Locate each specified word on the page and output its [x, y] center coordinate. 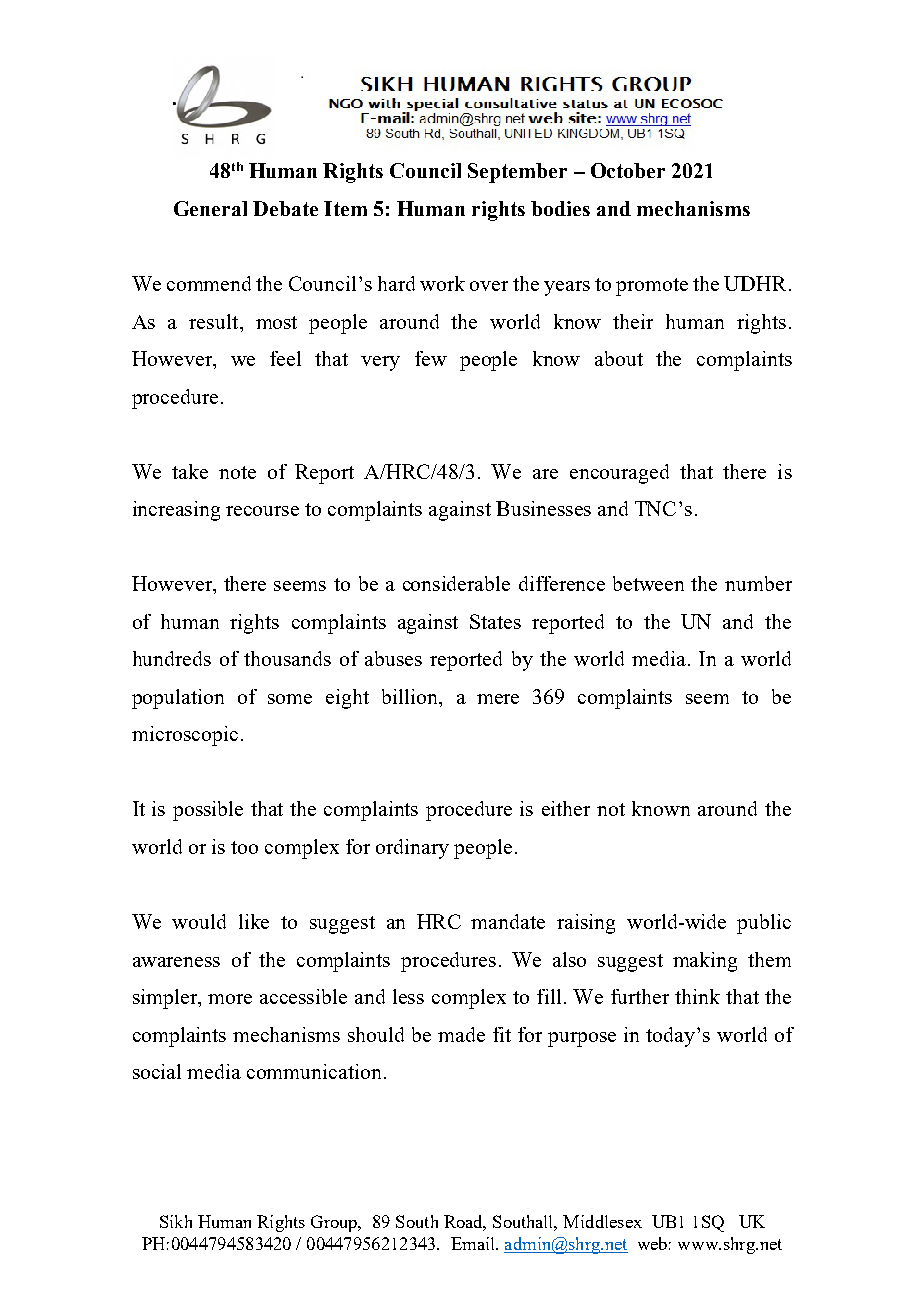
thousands [287, 658]
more [230, 999]
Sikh [176, 1221]
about [619, 358]
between [648, 583]
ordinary [412, 849]
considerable [456, 583]
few [431, 358]
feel [285, 358]
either [566, 808]
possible [208, 811]
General [210, 208]
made [461, 1034]
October [628, 170]
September [517, 173]
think [697, 996]
